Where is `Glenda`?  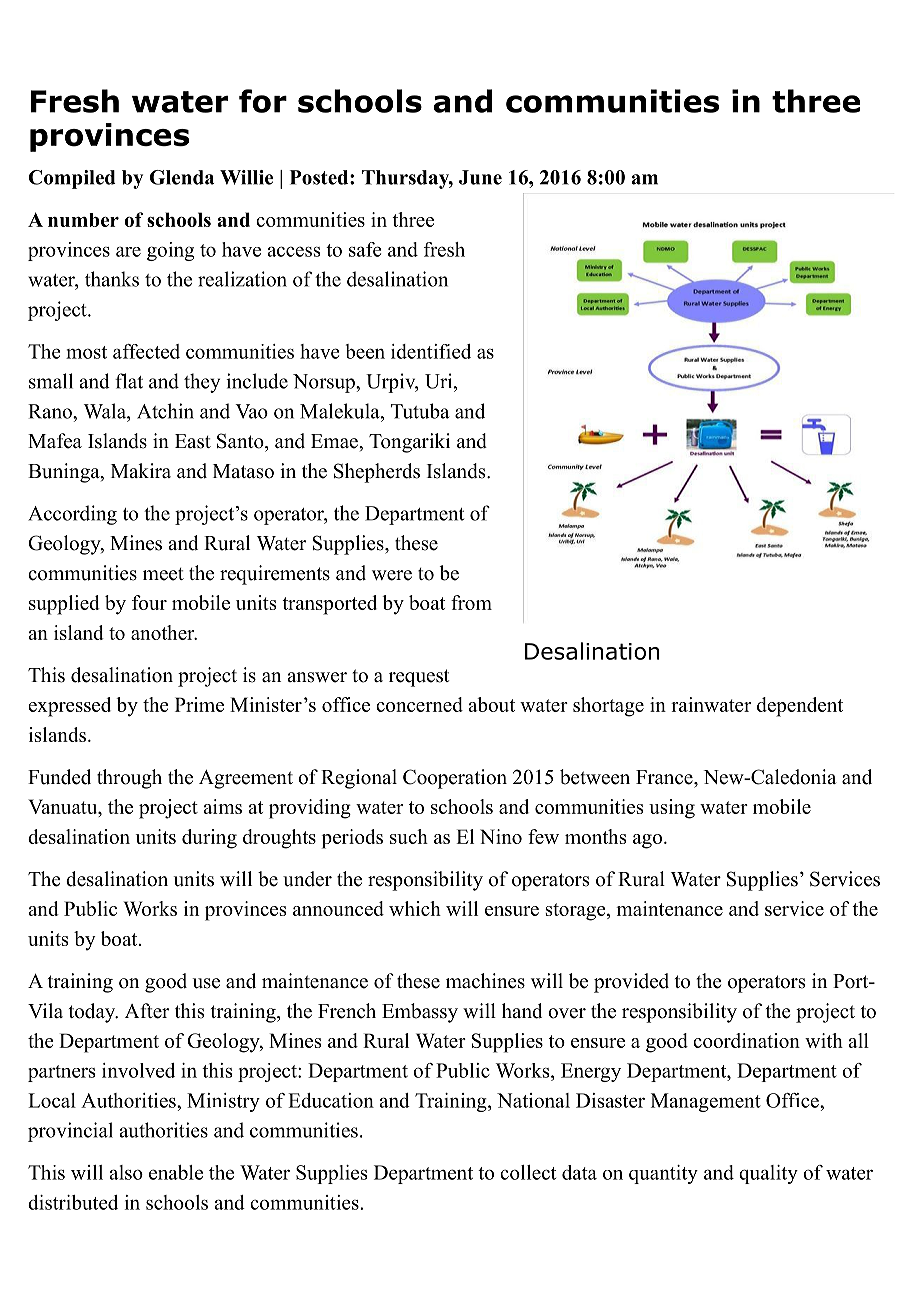
Glenda is located at coordinates (182, 177).
